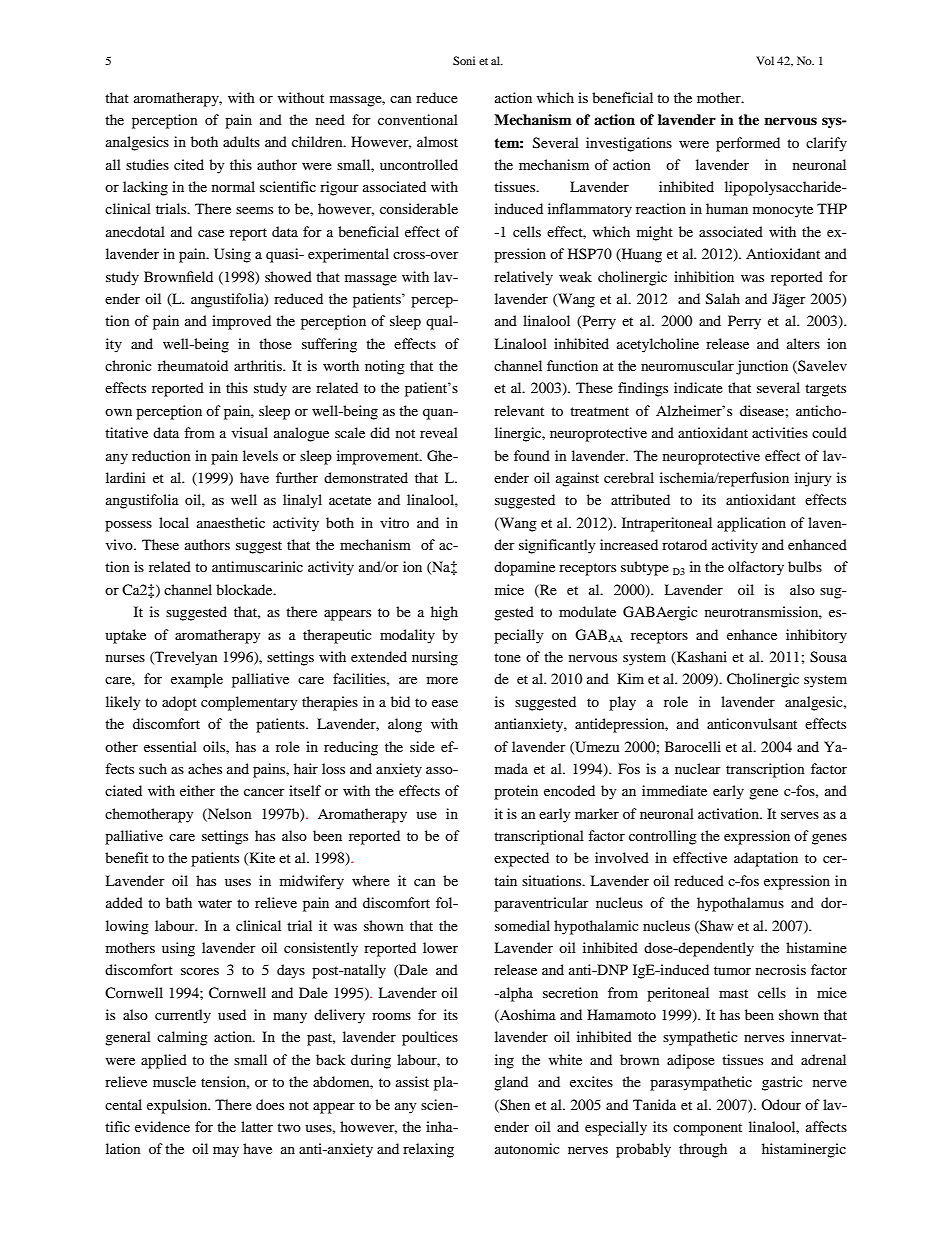  What do you see at coordinates (250, 432) in the screenshot?
I see `visual` at bounding box center [250, 432].
